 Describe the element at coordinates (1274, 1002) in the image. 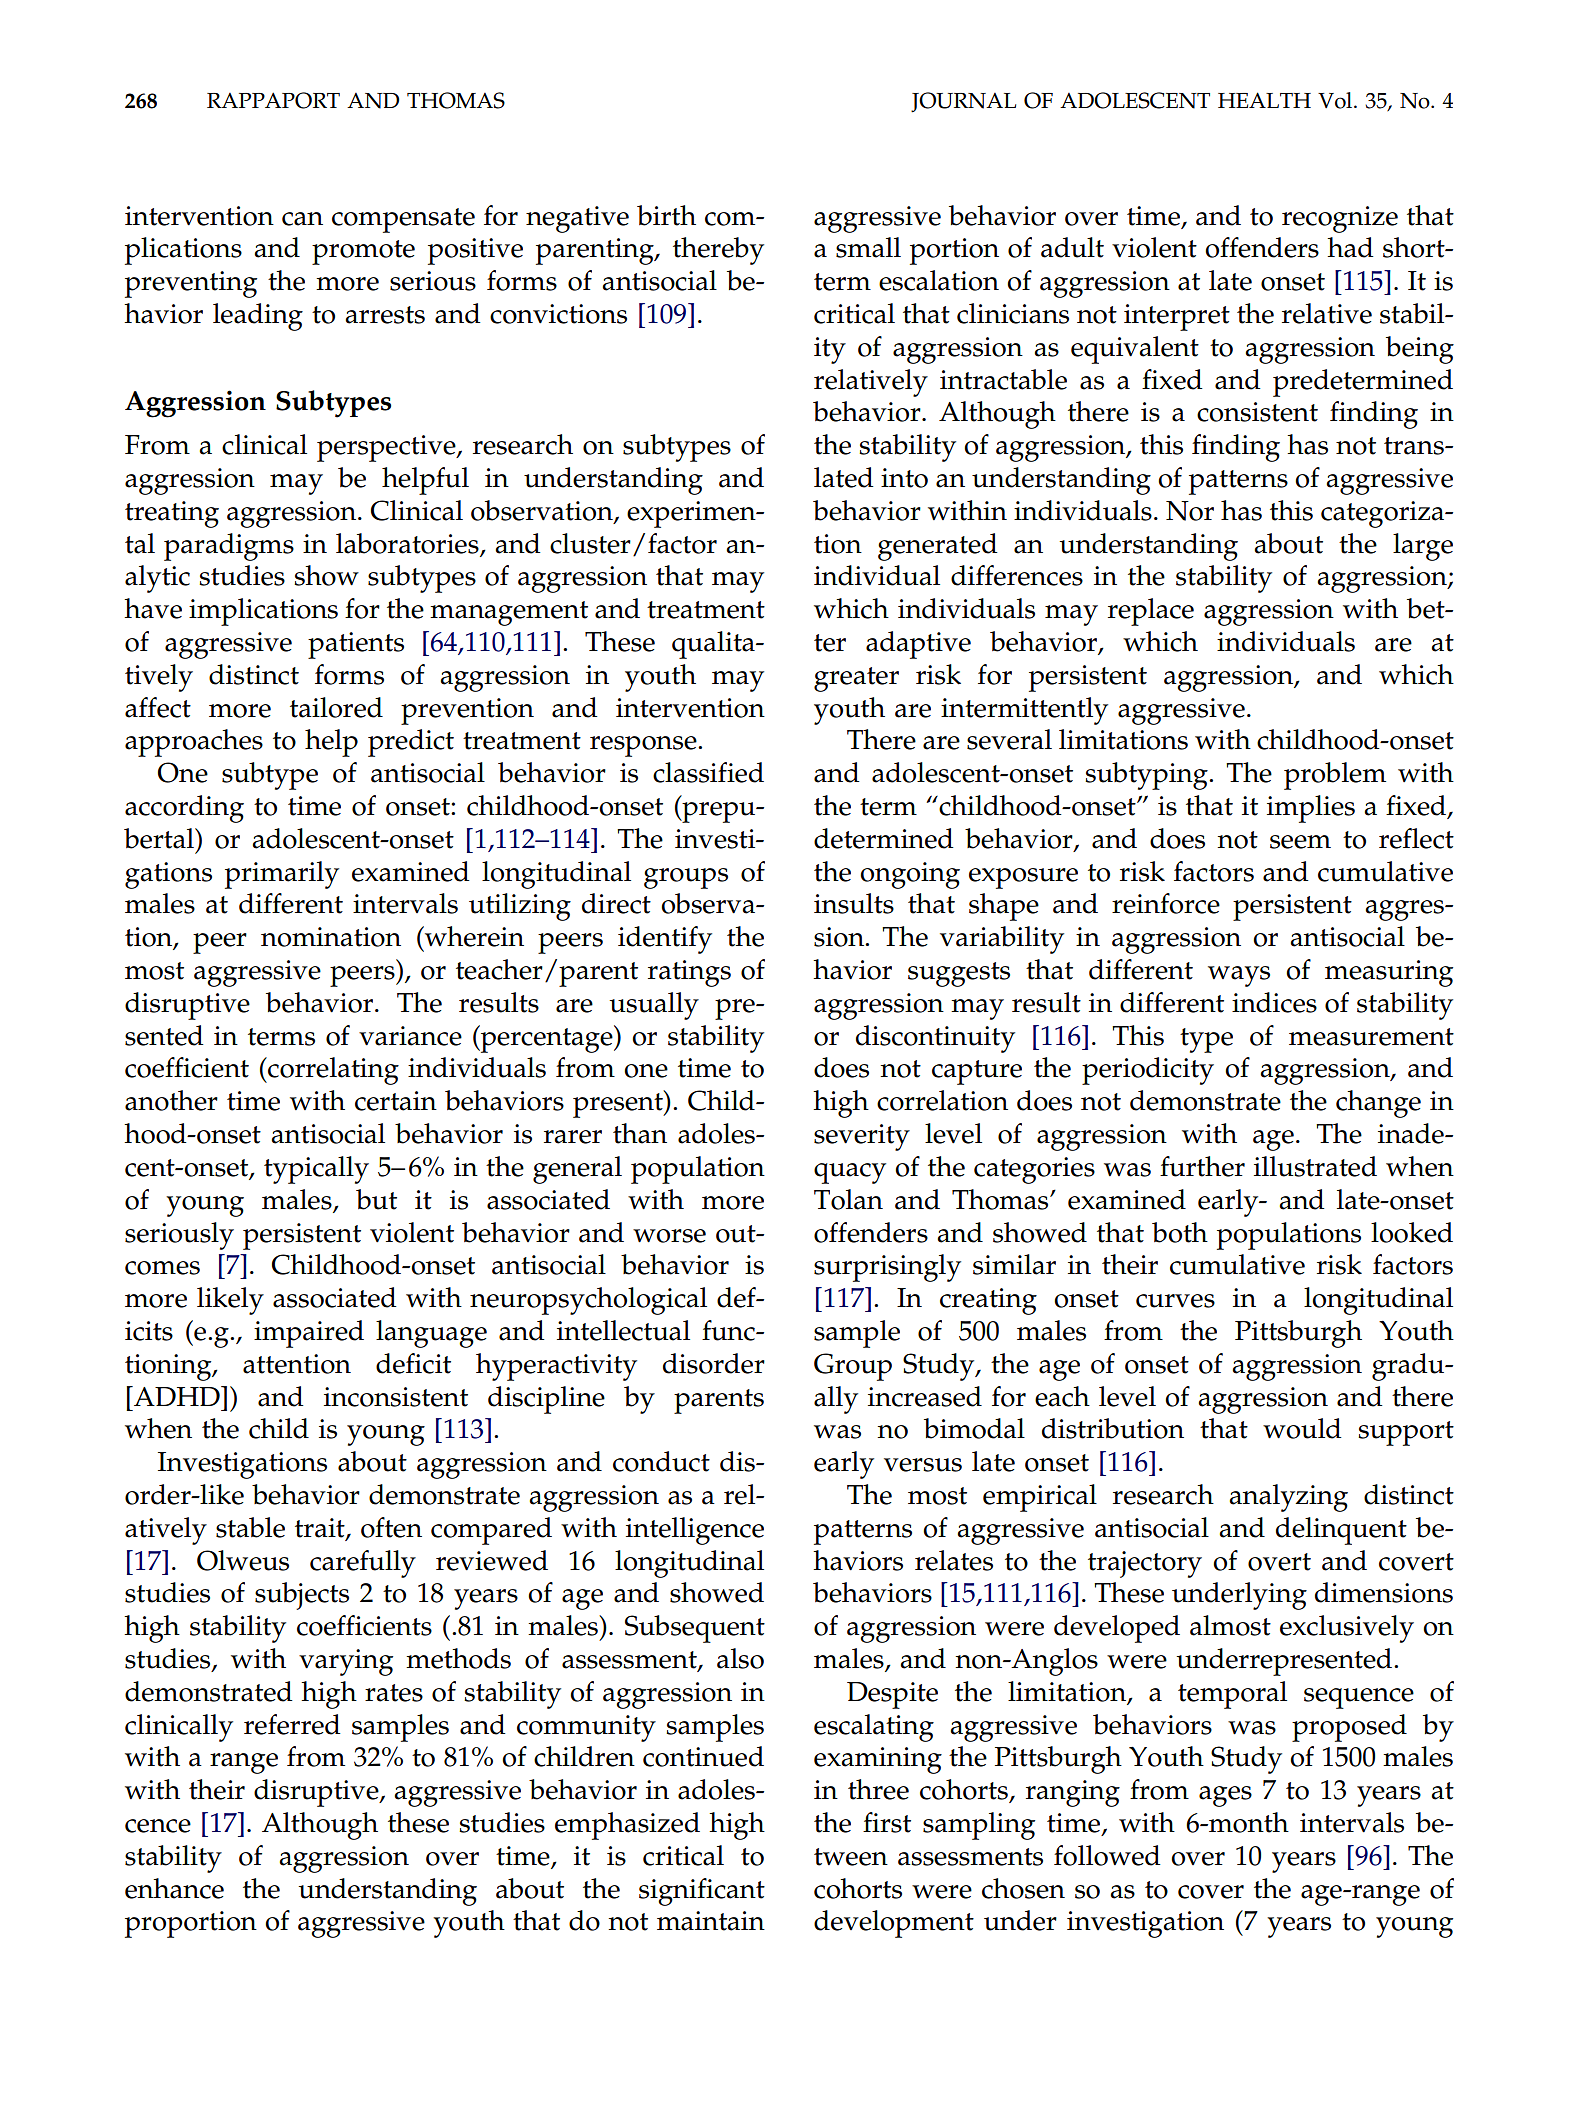

I see `indices` at that location.
